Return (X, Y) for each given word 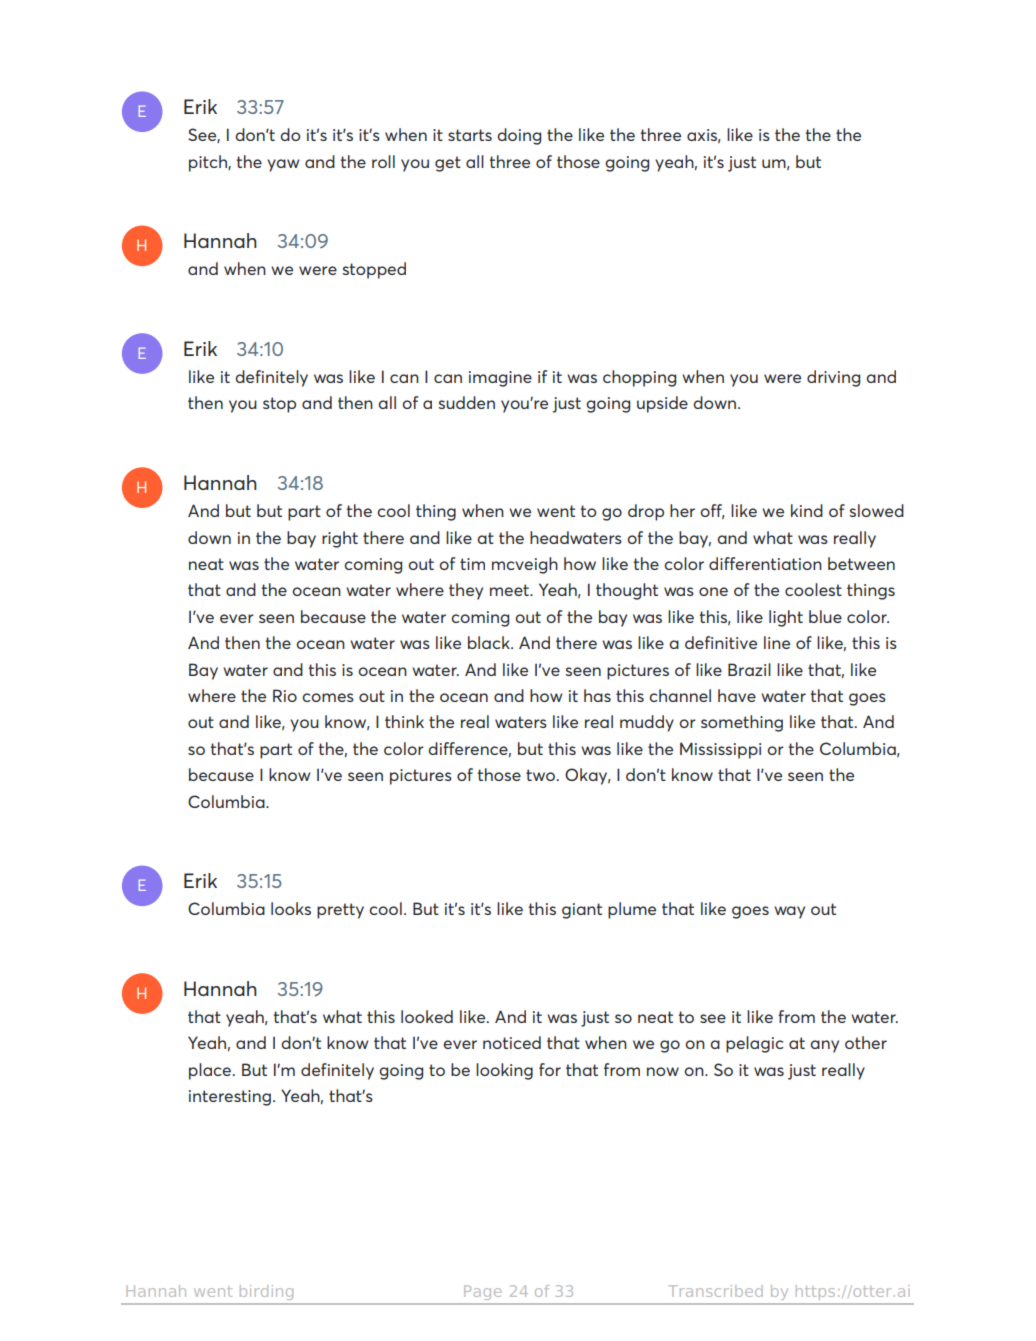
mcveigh (525, 565)
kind (807, 510)
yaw (283, 165)
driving (833, 378)
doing (519, 136)
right (340, 539)
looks (291, 908)
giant (582, 911)
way (789, 912)
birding (266, 1292)
